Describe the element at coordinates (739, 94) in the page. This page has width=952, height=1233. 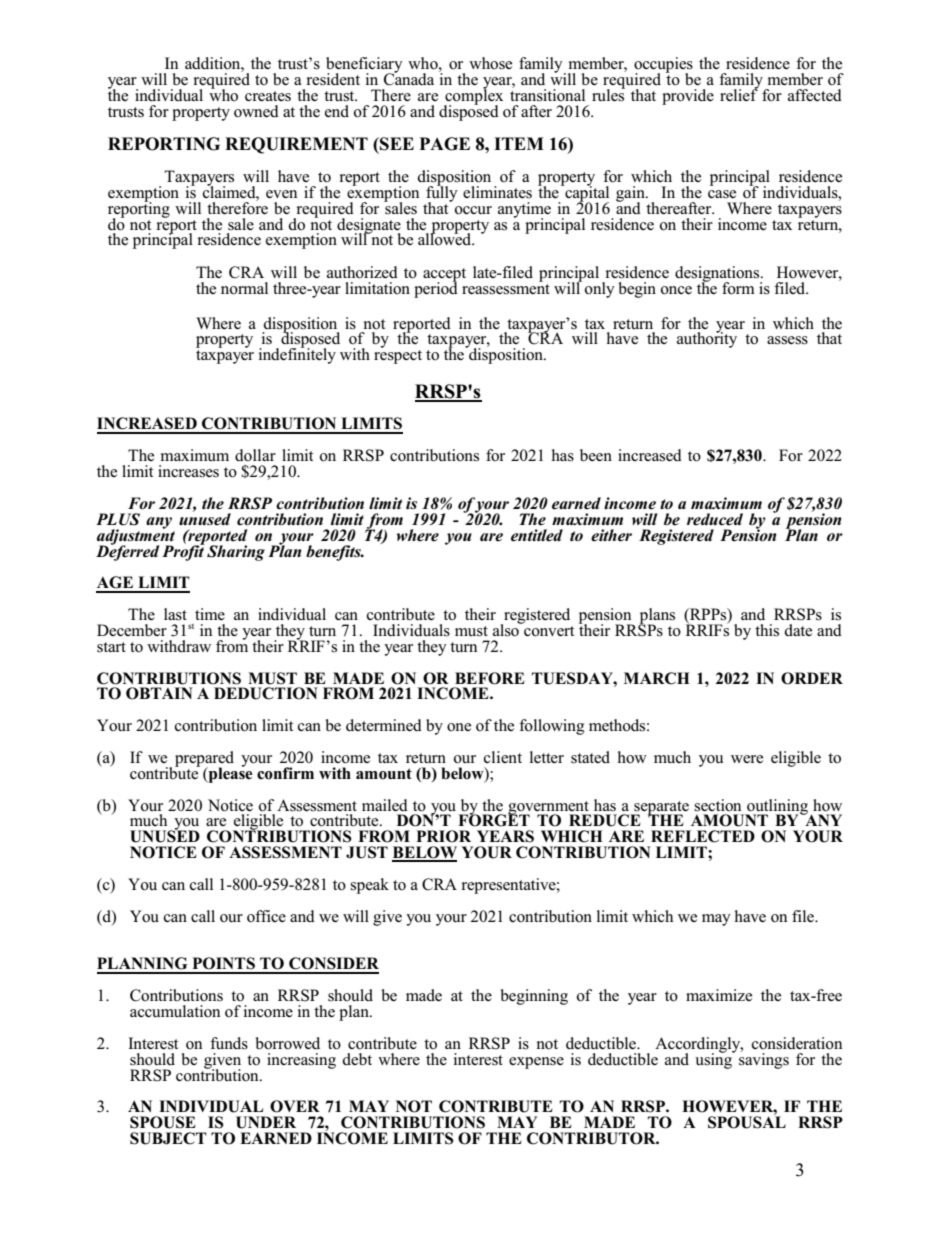
I see `relief` at that location.
